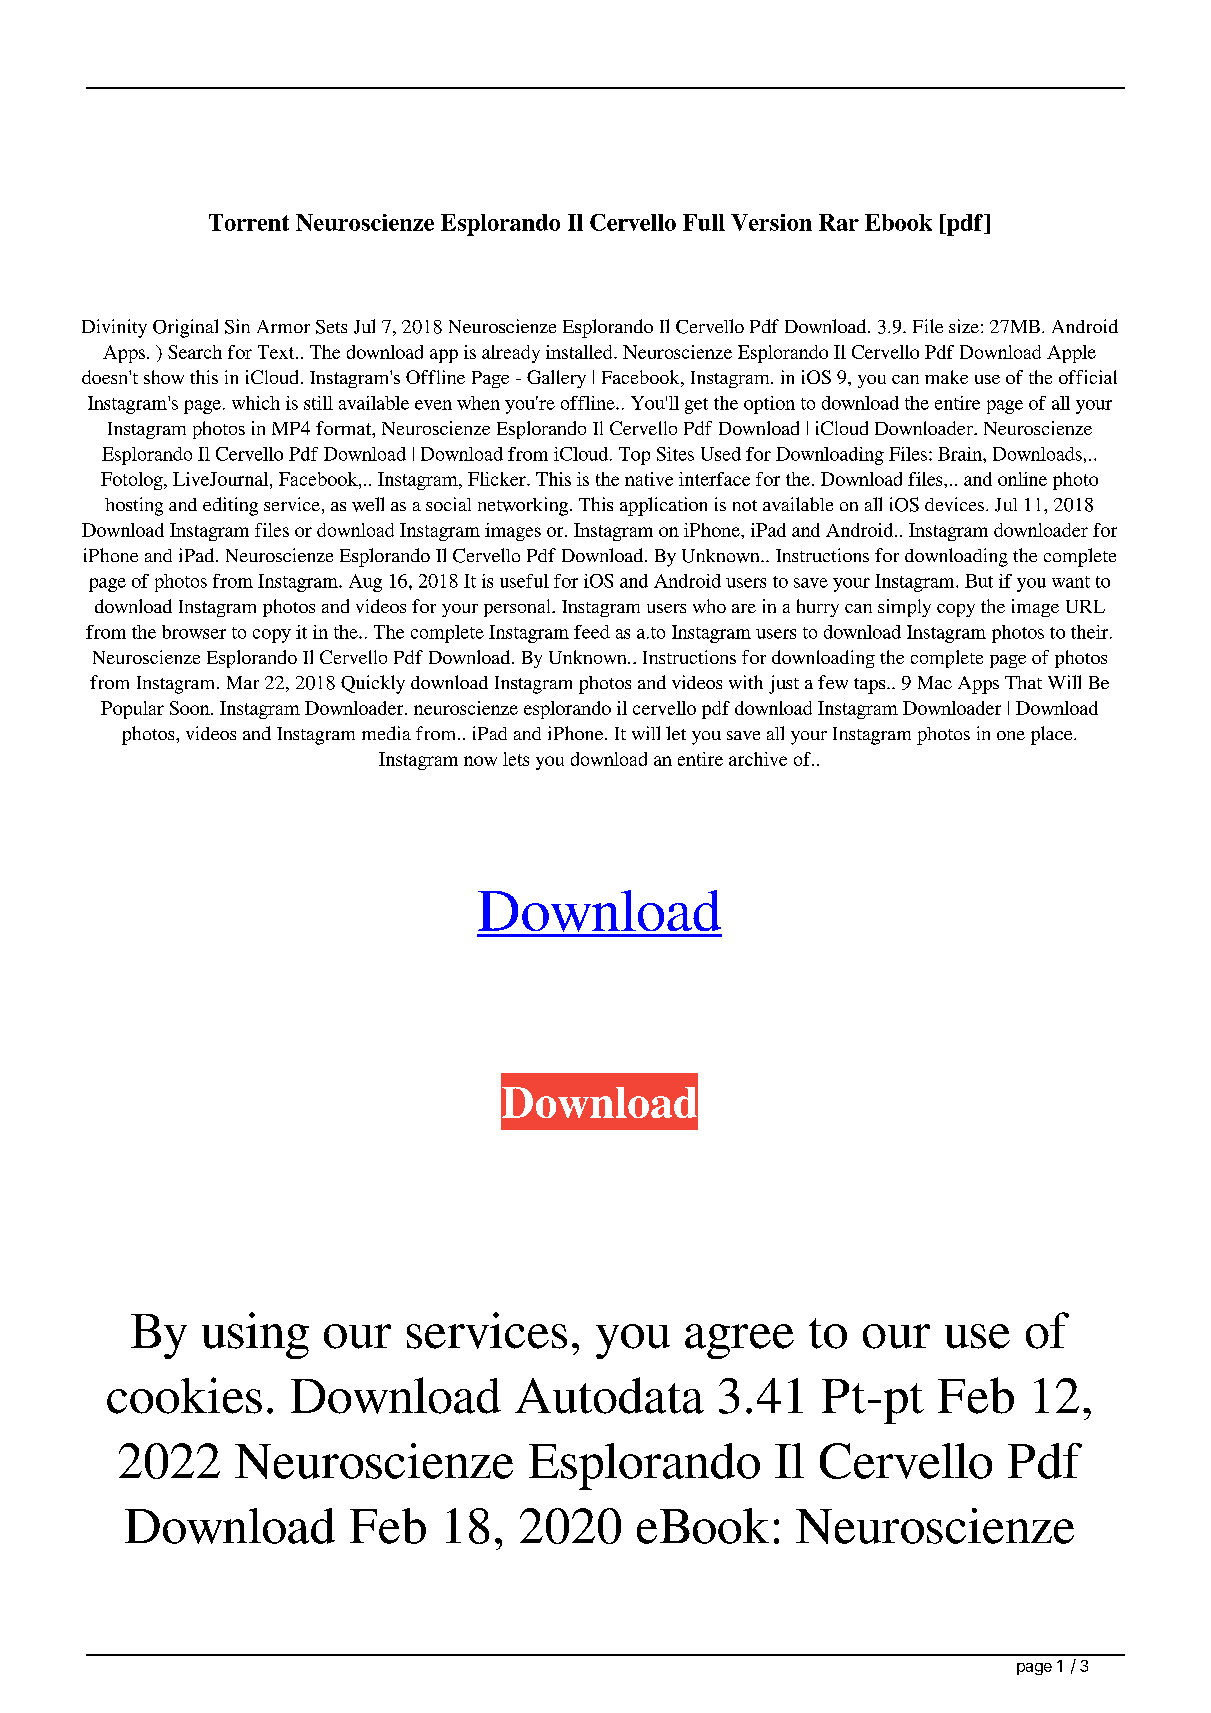 This screenshot has height=1713, width=1211. What do you see at coordinates (184, 1395) in the screenshot?
I see `cookies` at bounding box center [184, 1395].
